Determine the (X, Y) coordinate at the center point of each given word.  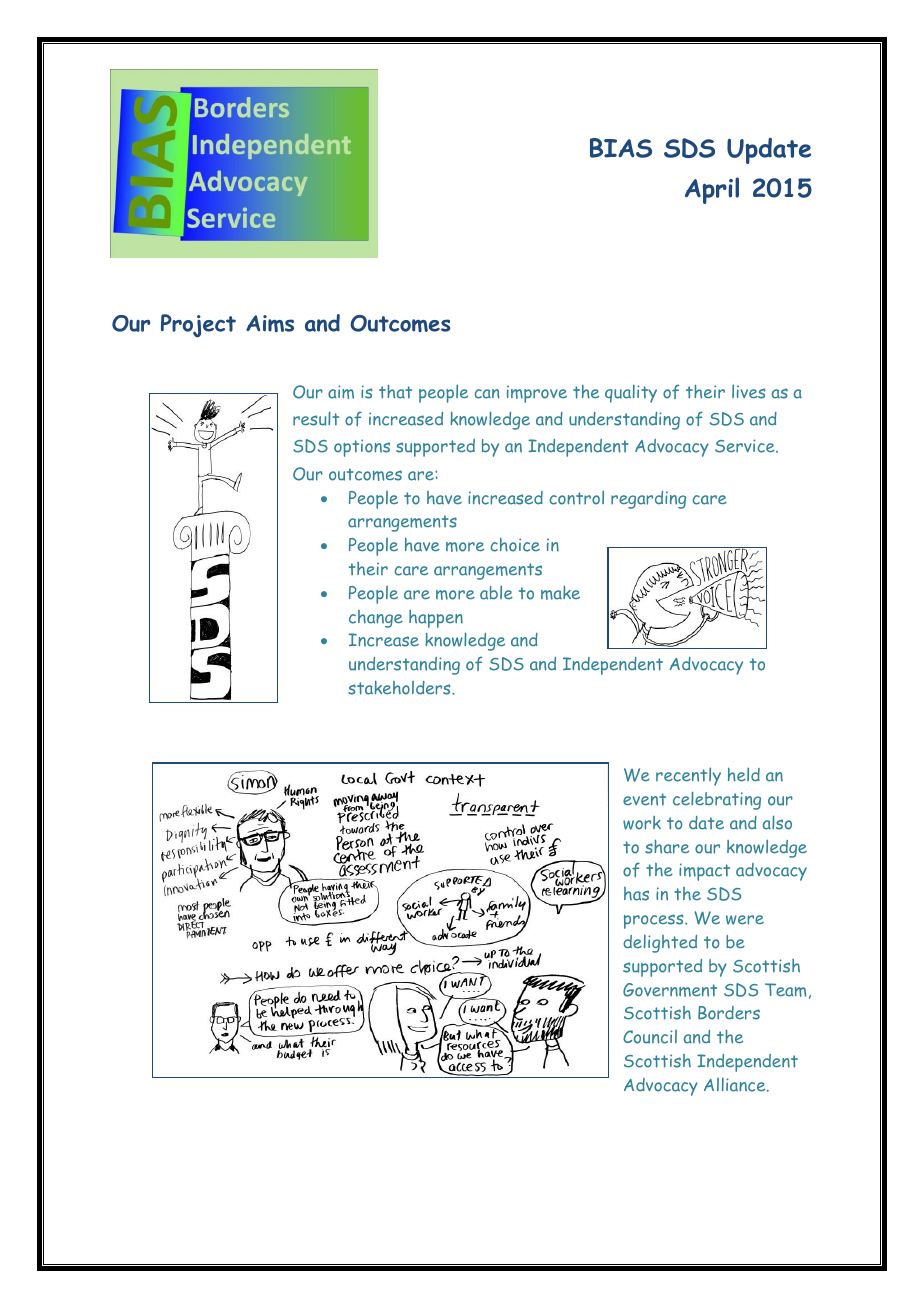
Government (670, 990)
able (496, 592)
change (376, 619)
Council (650, 1037)
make (560, 593)
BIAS (621, 148)
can (487, 394)
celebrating (717, 800)
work (642, 823)
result (316, 418)
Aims (270, 323)
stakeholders (400, 688)
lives (748, 391)
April (712, 190)
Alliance (736, 1085)
